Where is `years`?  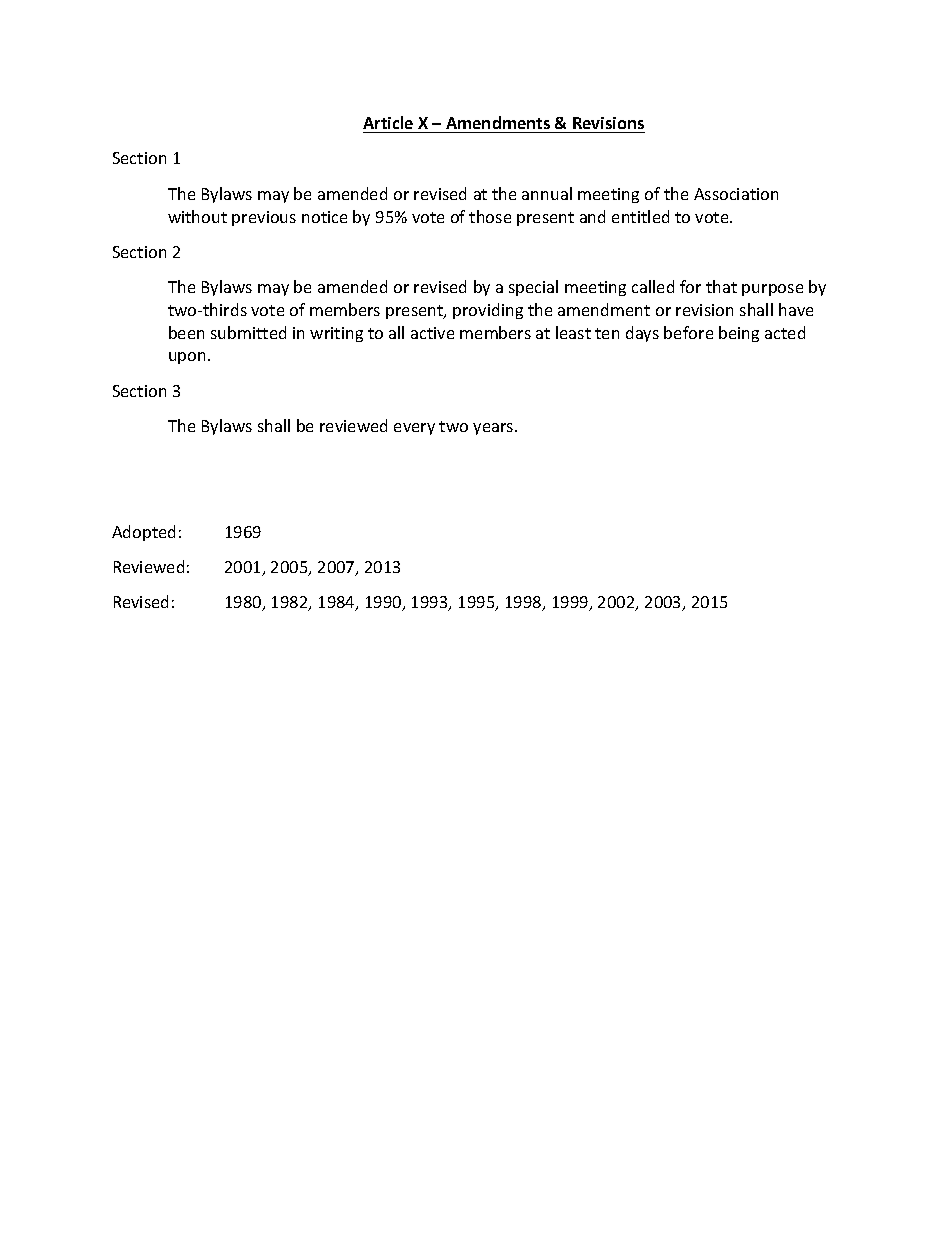 years is located at coordinates (494, 429).
